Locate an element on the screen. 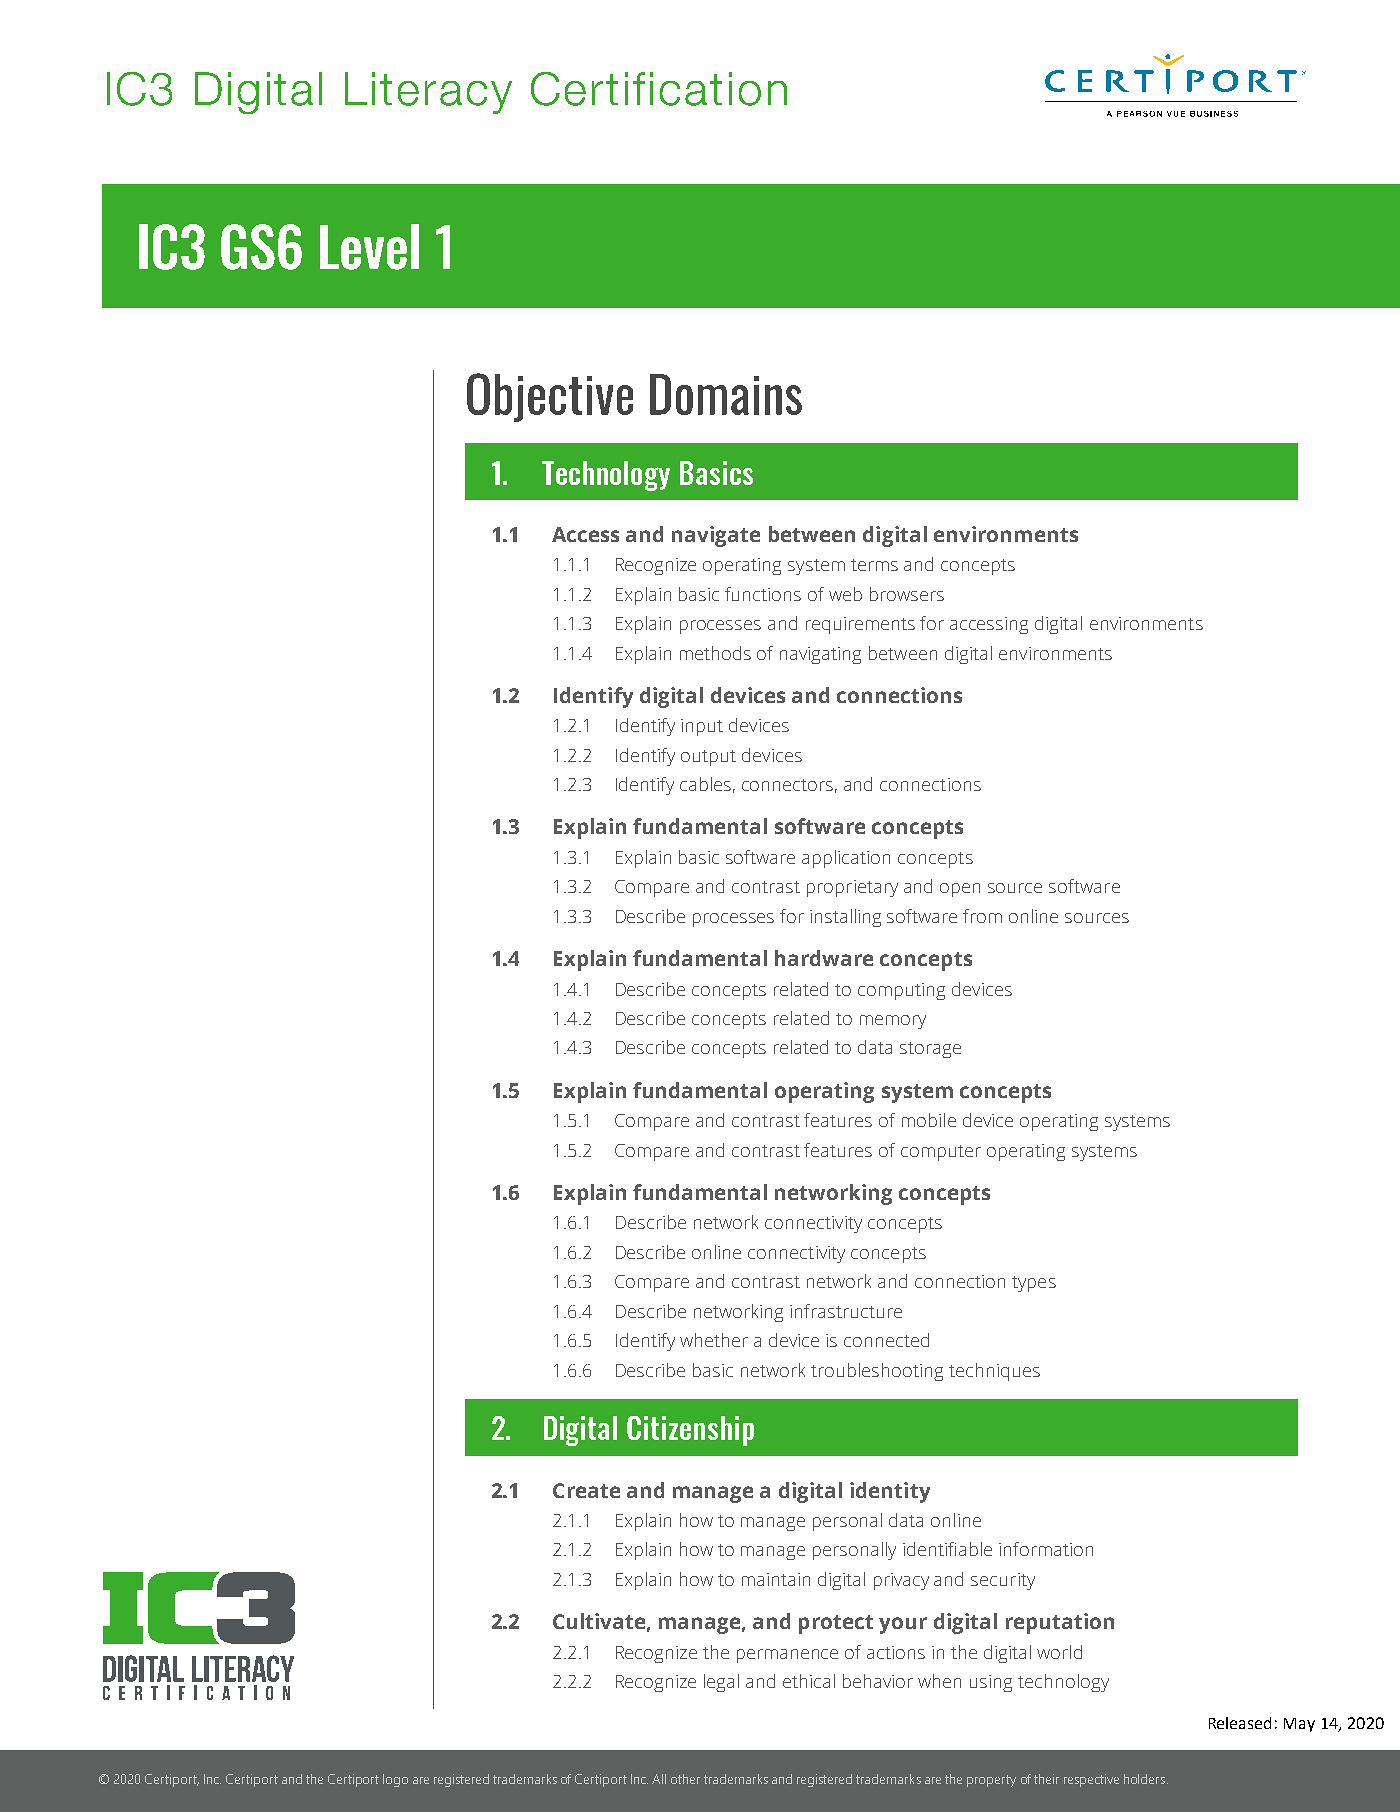 Image resolution: width=1400 pixels, height=1812 pixels. Literacy is located at coordinates (428, 93).
